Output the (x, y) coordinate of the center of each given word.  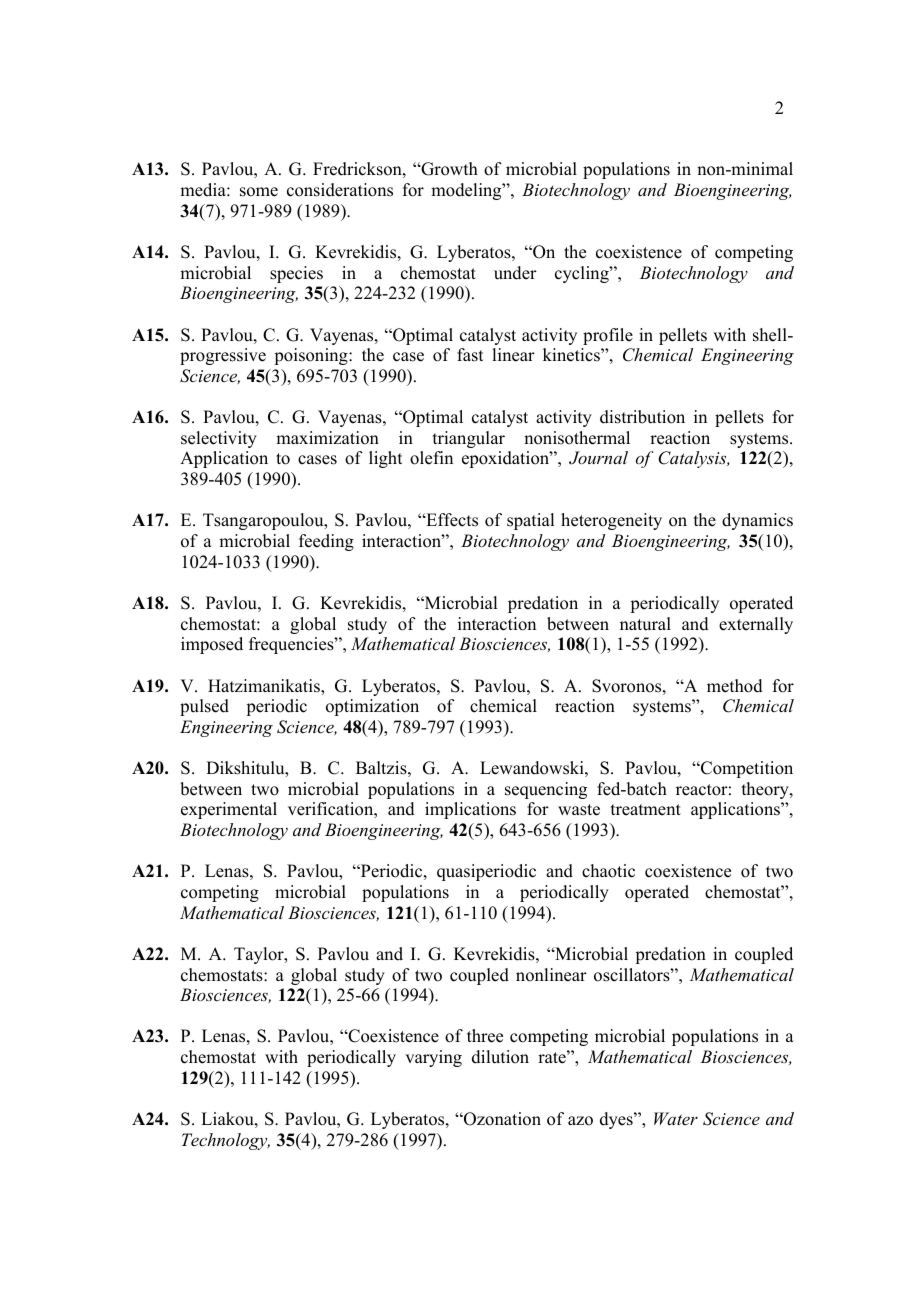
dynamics (757, 521)
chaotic (608, 871)
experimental (229, 810)
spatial (530, 521)
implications (470, 810)
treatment (646, 810)
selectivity (219, 439)
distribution (642, 417)
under (515, 273)
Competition (746, 769)
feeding (326, 542)
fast (470, 355)
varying (433, 1058)
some (259, 192)
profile (608, 336)
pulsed (204, 707)
